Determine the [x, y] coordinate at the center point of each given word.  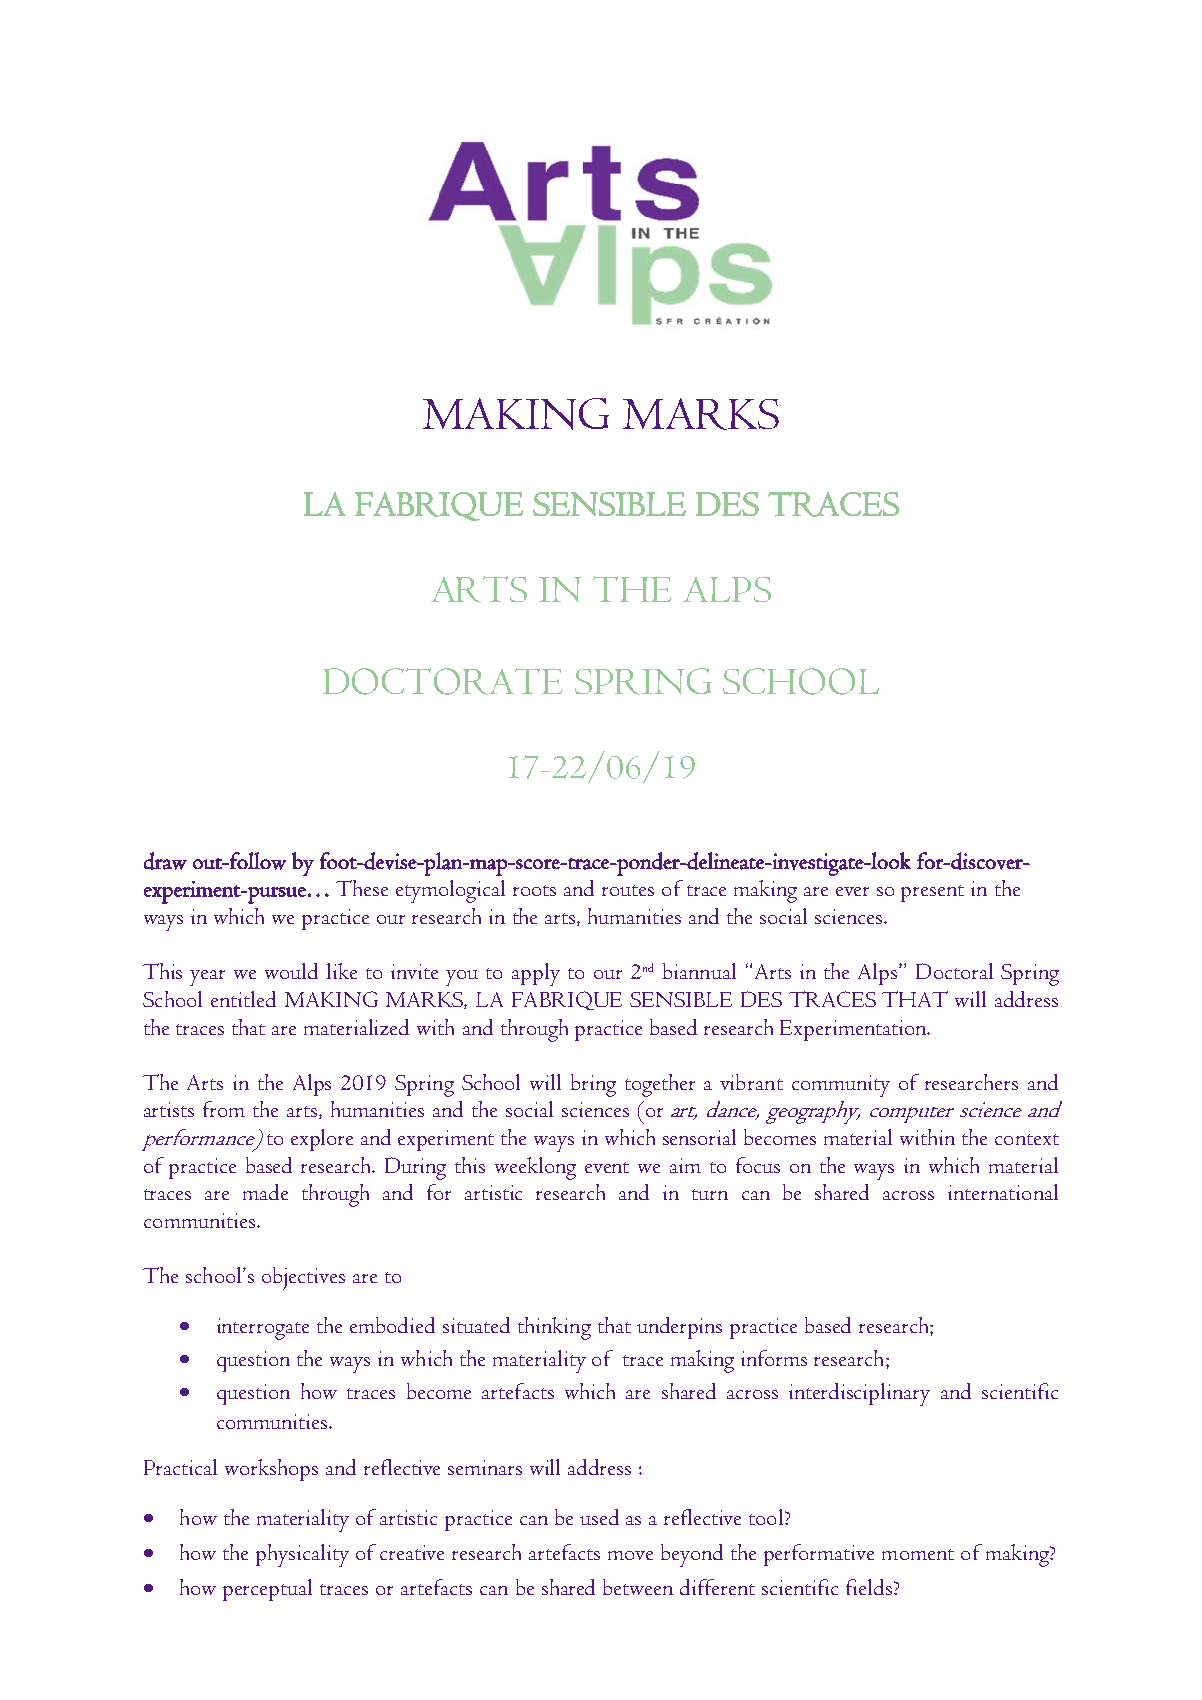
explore [322, 1140]
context [1027, 1139]
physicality [302, 1555]
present [932, 893]
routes [628, 890]
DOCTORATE [443, 681]
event [607, 1167]
